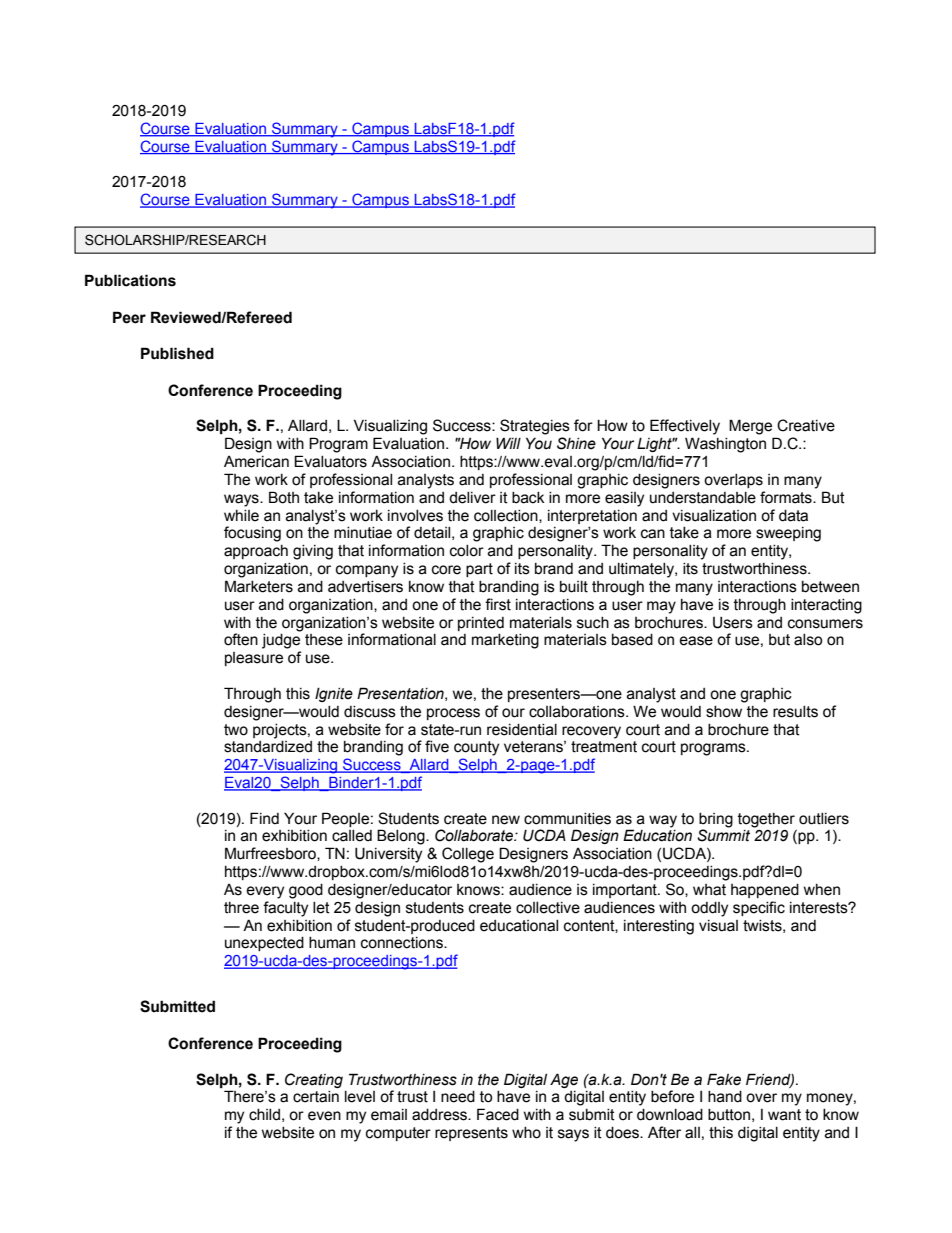 The height and width of the document is (1233, 952). What do you see at coordinates (724, 712) in the document?
I see `show` at bounding box center [724, 712].
